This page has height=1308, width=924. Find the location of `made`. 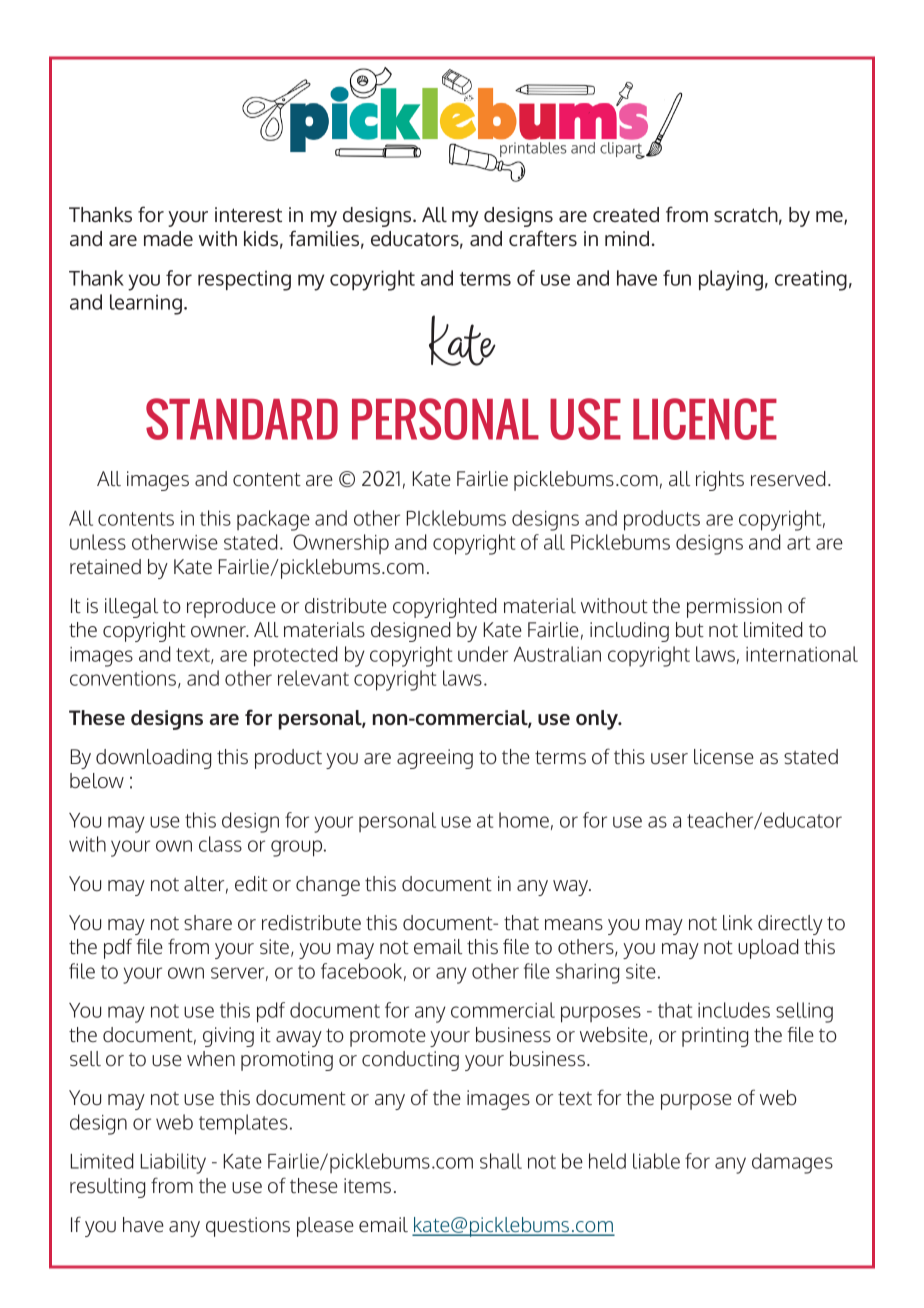

made is located at coordinates (168, 238).
